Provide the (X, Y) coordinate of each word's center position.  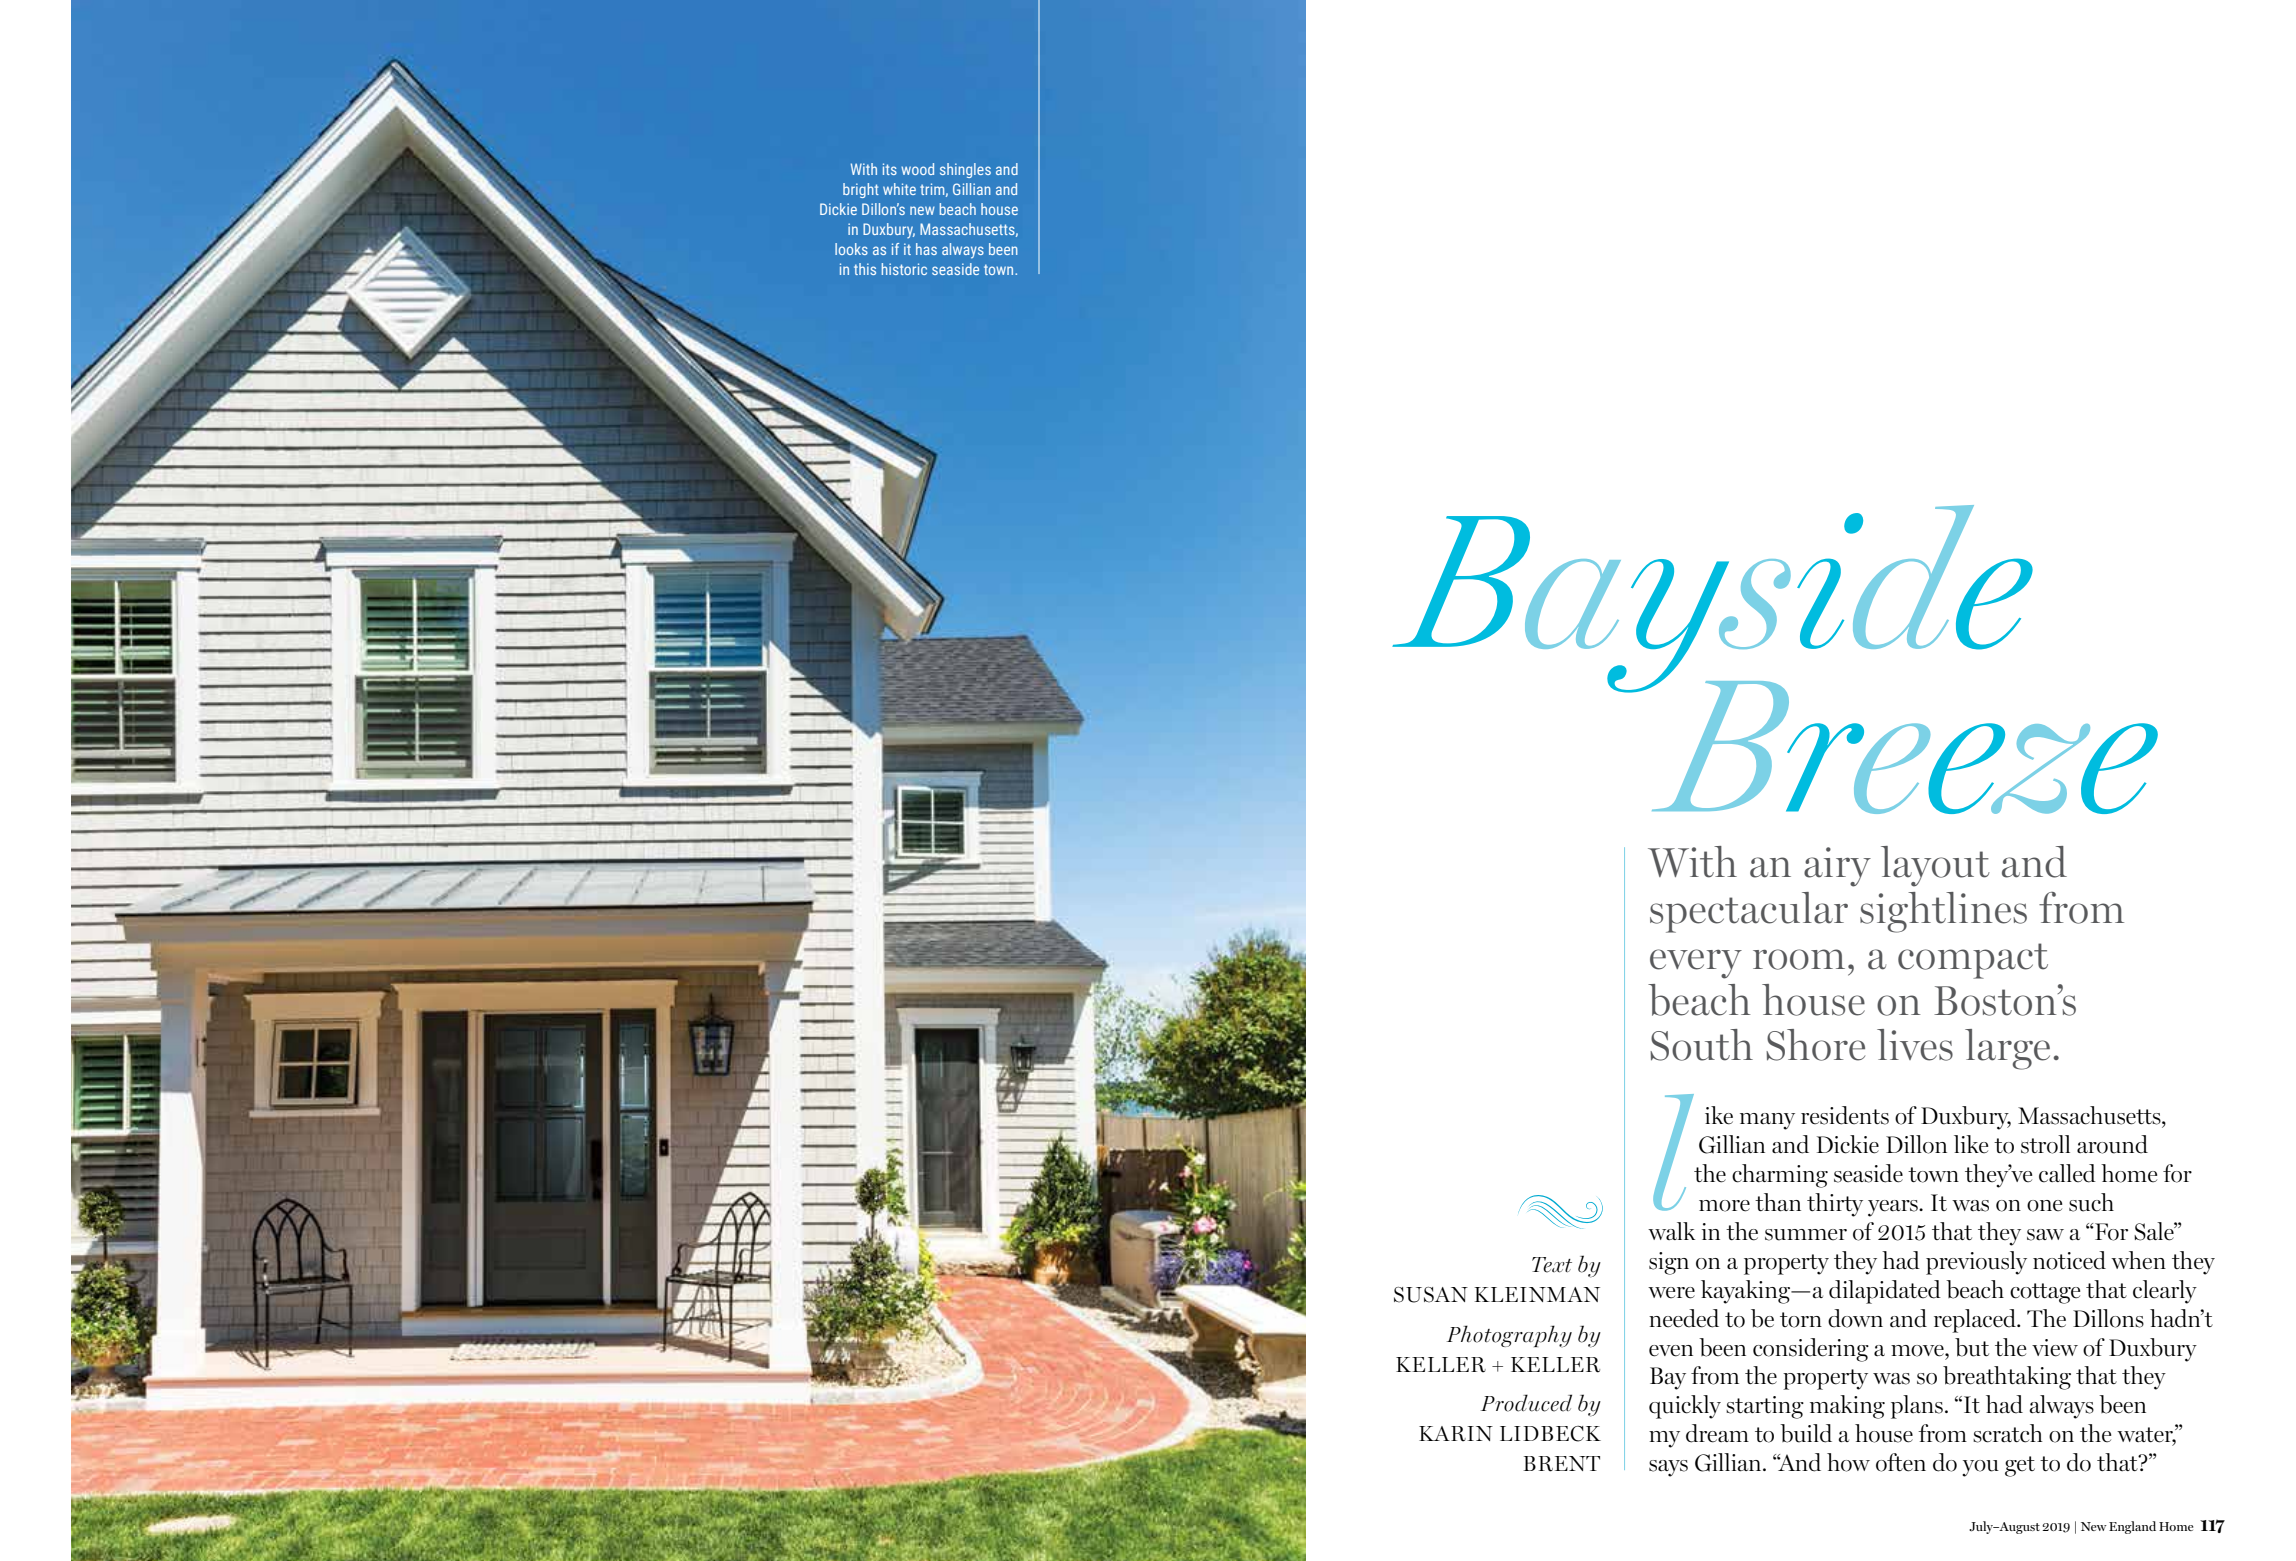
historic (904, 269)
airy (1837, 867)
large (2007, 1049)
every (1696, 964)
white (899, 189)
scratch (2008, 1433)
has (926, 249)
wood (917, 169)
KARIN (1456, 1434)
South (1701, 1045)
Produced (1526, 1403)
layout (1935, 866)
